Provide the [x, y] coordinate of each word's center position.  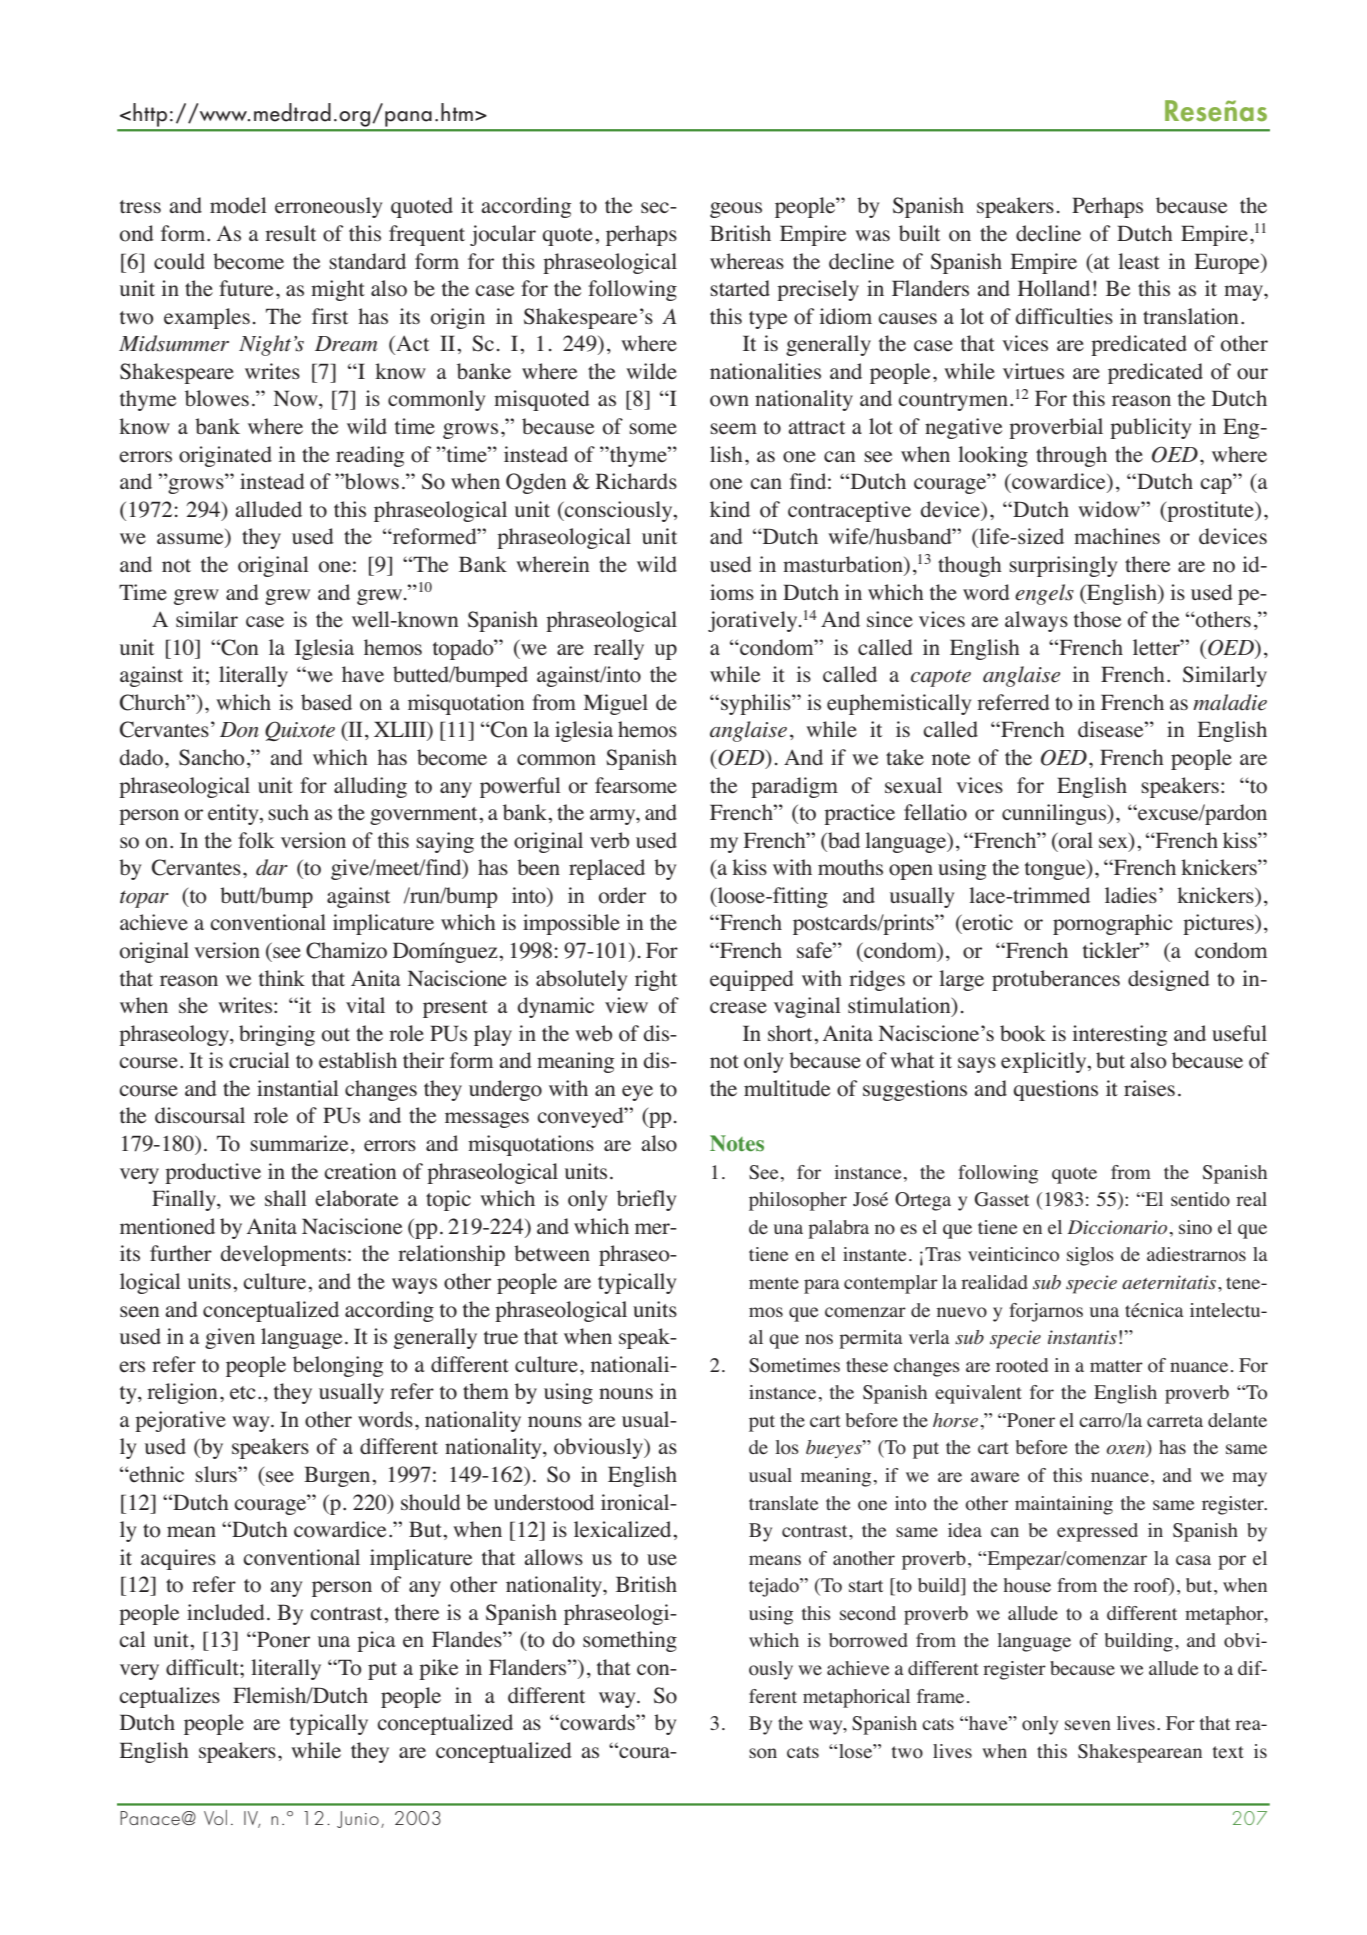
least [1139, 261]
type [768, 320]
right [656, 980]
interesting [1119, 1035]
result [290, 233]
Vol [215, 1817]
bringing [277, 1035]
